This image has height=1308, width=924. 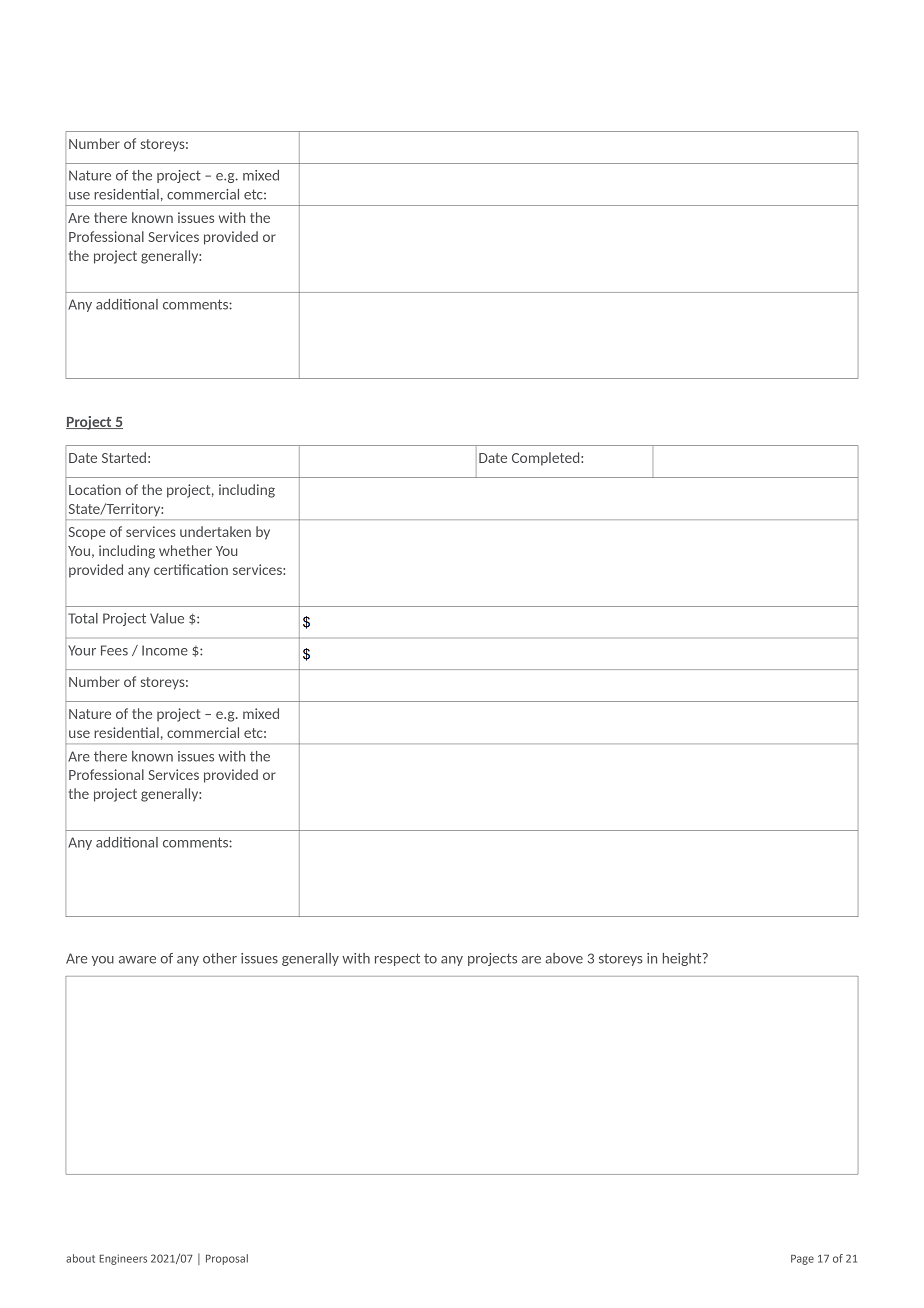 What do you see at coordinates (215, 531) in the image?
I see `undertaken` at bounding box center [215, 531].
